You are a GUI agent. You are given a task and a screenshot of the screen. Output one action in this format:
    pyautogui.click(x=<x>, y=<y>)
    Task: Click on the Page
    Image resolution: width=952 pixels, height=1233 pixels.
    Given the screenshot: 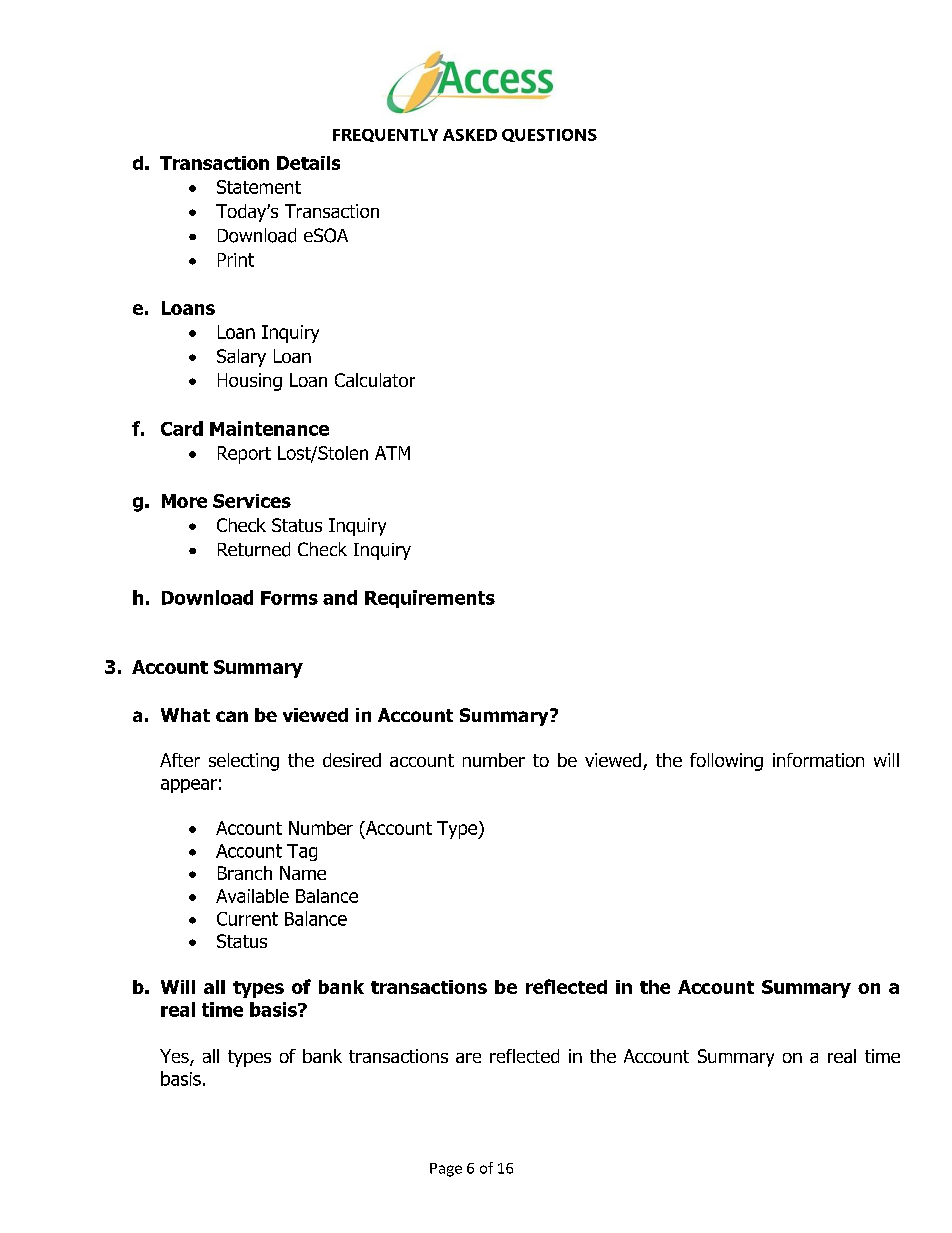 What is the action you would take?
    pyautogui.click(x=446, y=1170)
